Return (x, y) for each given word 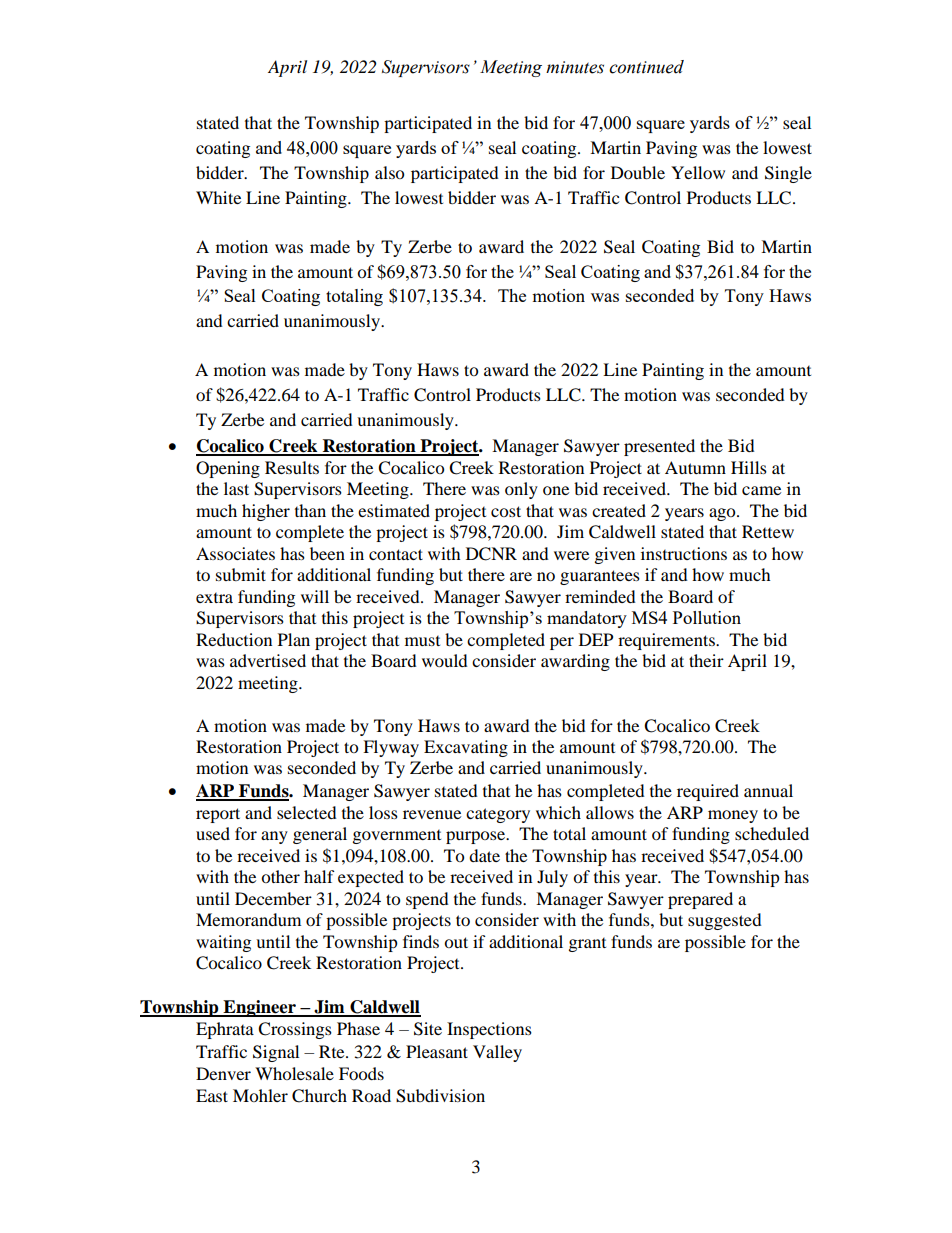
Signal (276, 1053)
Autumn (695, 467)
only (521, 490)
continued (646, 67)
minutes (575, 67)
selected (307, 812)
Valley (497, 1053)
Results (292, 467)
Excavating (466, 748)
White (218, 197)
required (708, 792)
